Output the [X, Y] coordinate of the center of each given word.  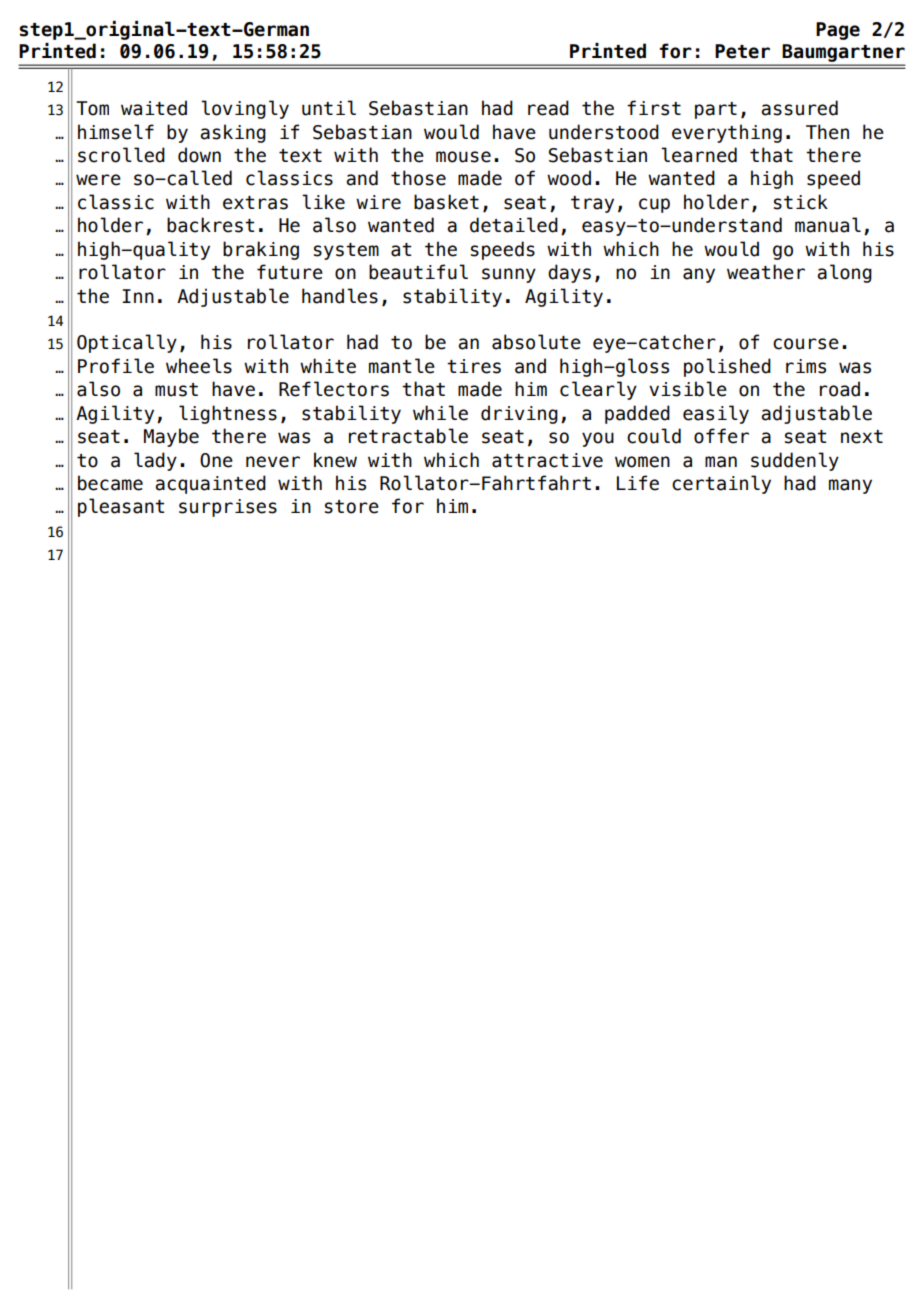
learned [699, 155]
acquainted [210, 484]
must [176, 390]
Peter [742, 51]
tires [474, 366]
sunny [509, 275]
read [548, 108]
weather [766, 272]
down [199, 155]
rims [806, 366]
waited [154, 108]
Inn [138, 296]
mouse [463, 157]
